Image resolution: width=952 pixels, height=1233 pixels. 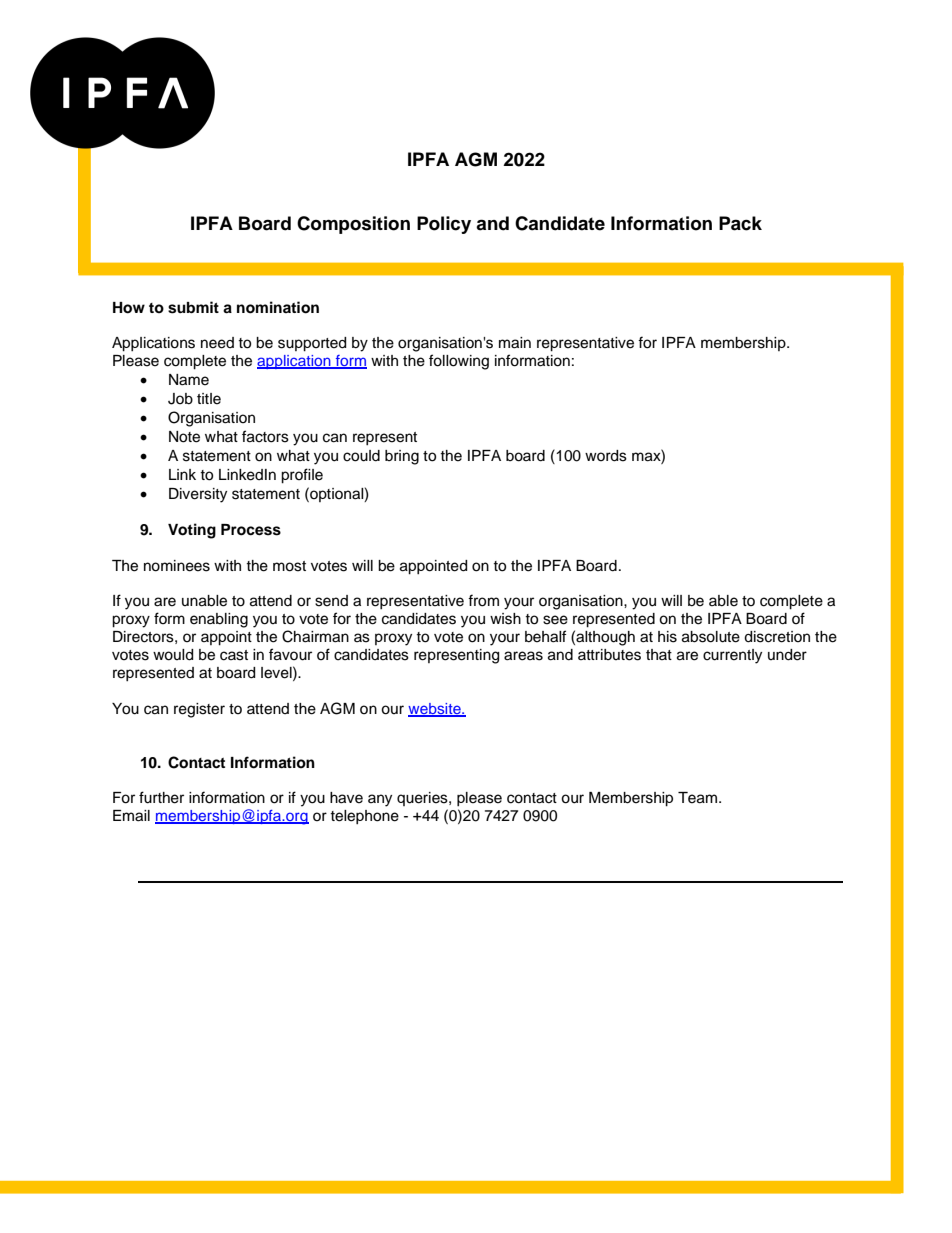 I want to click on Policy, so click(x=444, y=225).
